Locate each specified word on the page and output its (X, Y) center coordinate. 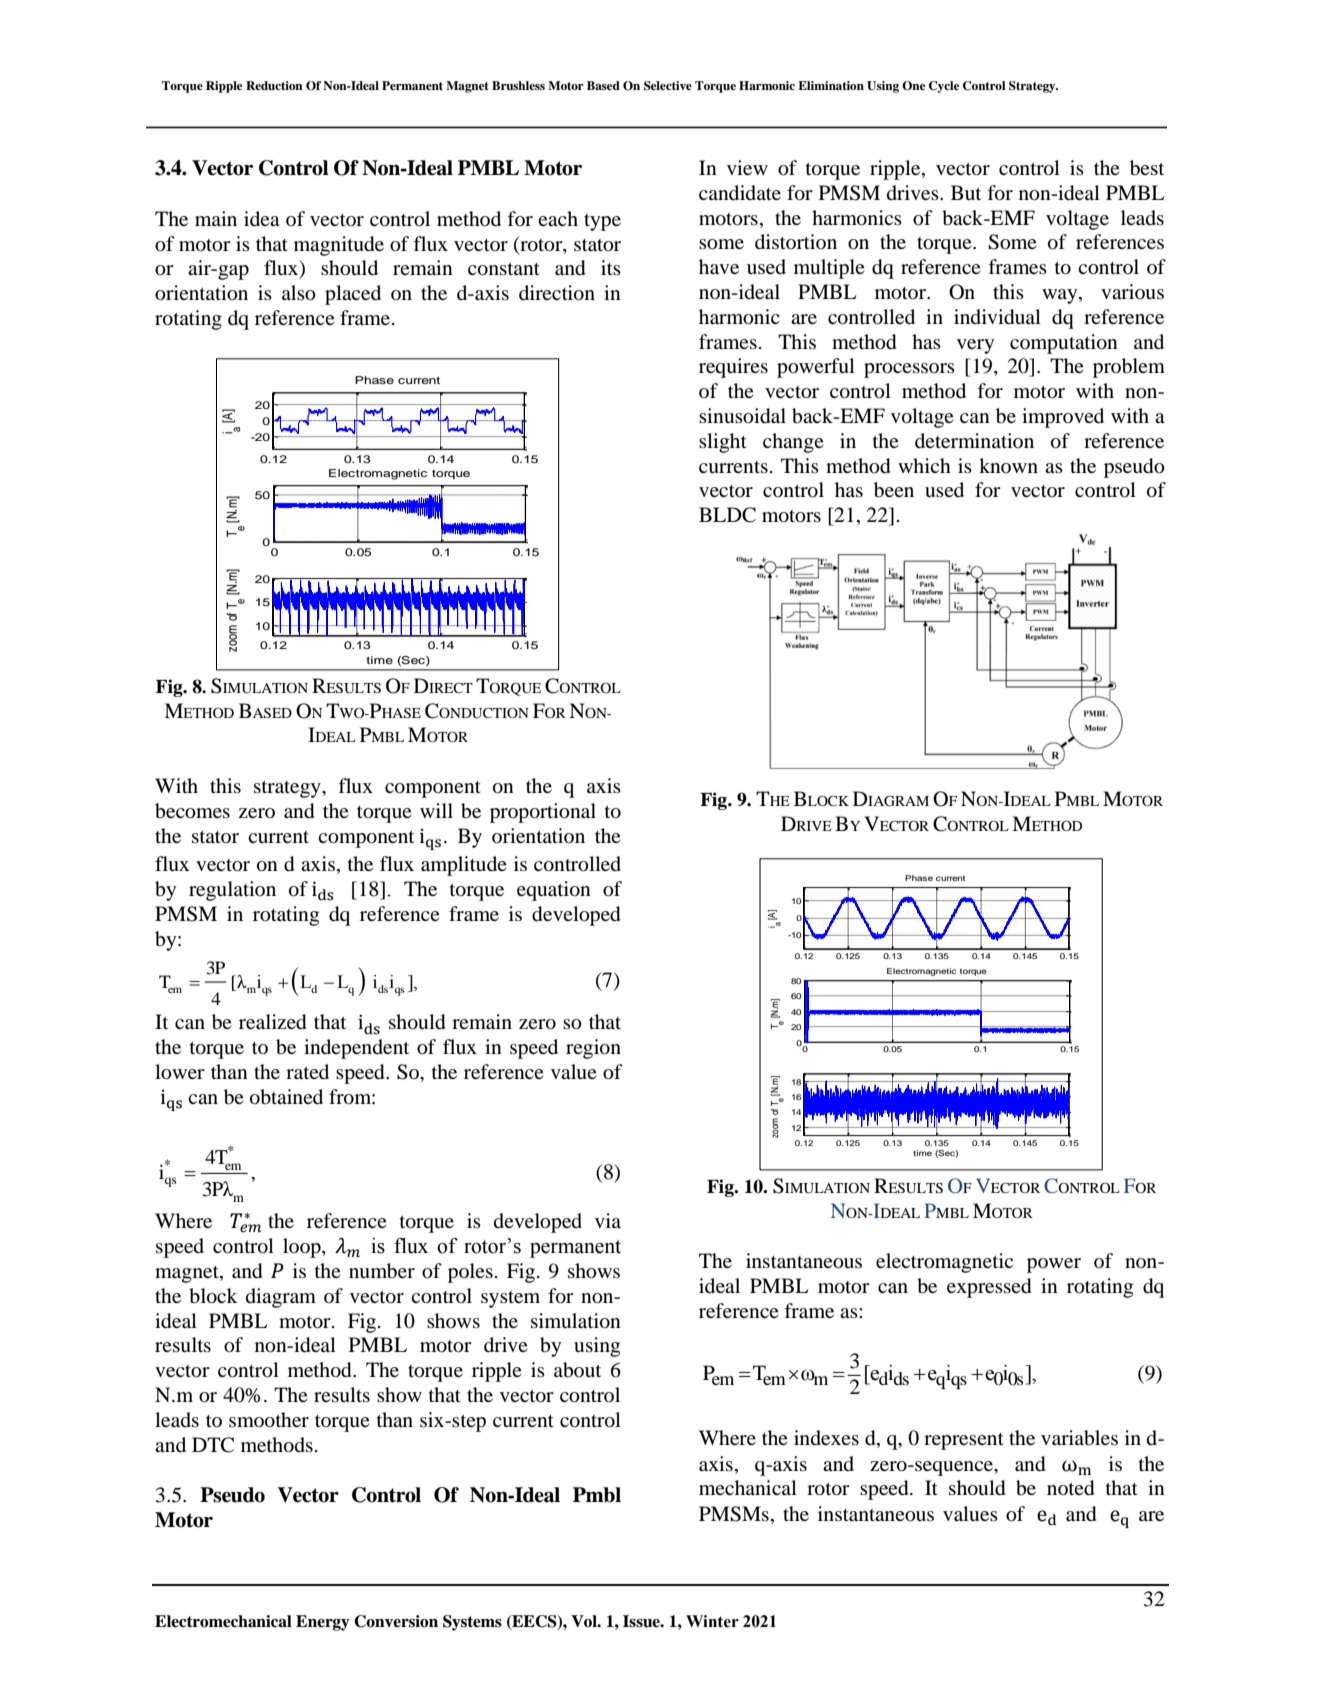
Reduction (274, 85)
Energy (323, 1623)
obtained (286, 1097)
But (966, 192)
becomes (192, 811)
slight (723, 443)
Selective (668, 86)
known (1008, 465)
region (593, 1049)
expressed (989, 1288)
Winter (712, 1621)
